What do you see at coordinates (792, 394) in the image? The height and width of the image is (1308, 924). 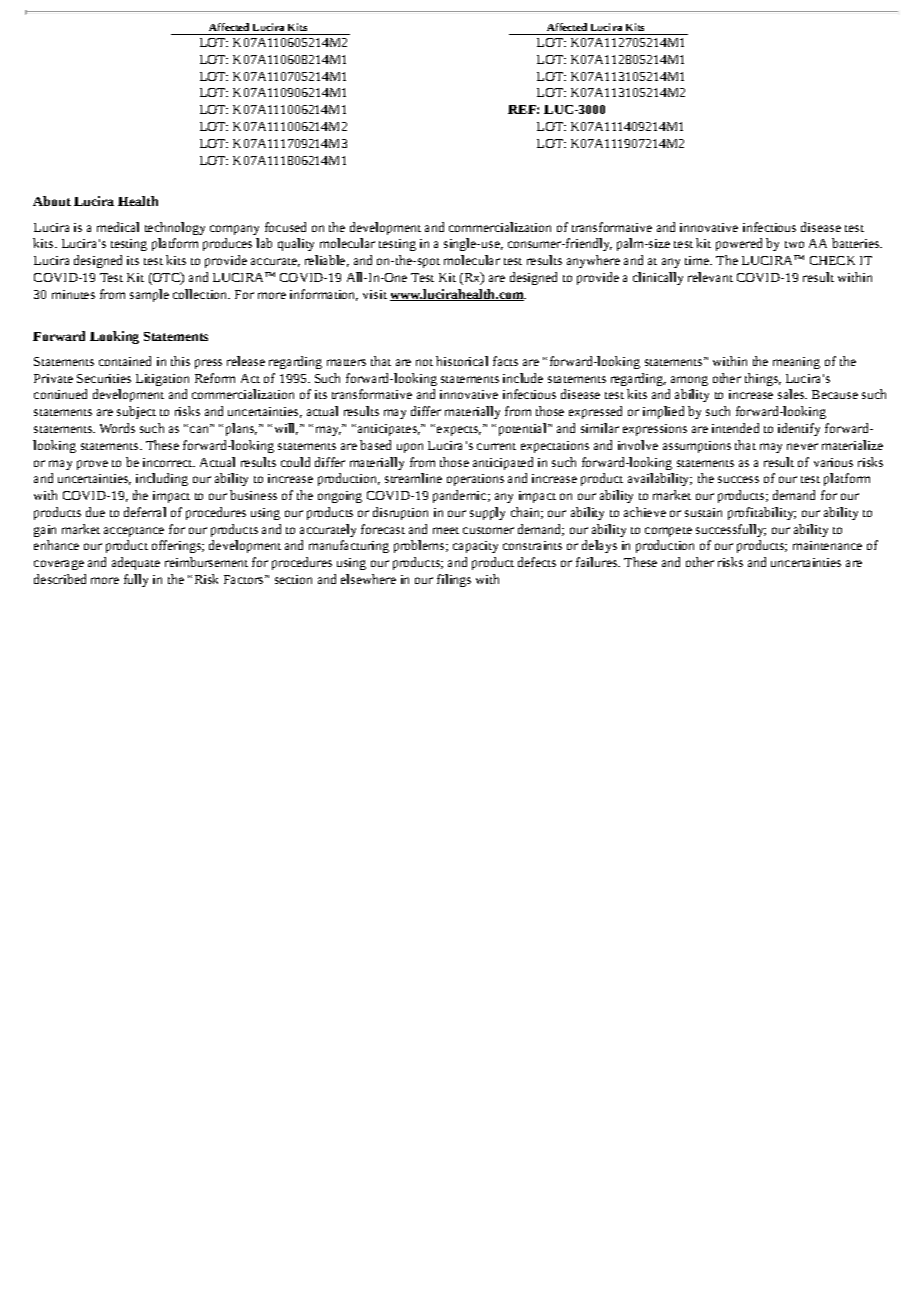 I see `sales` at bounding box center [792, 394].
